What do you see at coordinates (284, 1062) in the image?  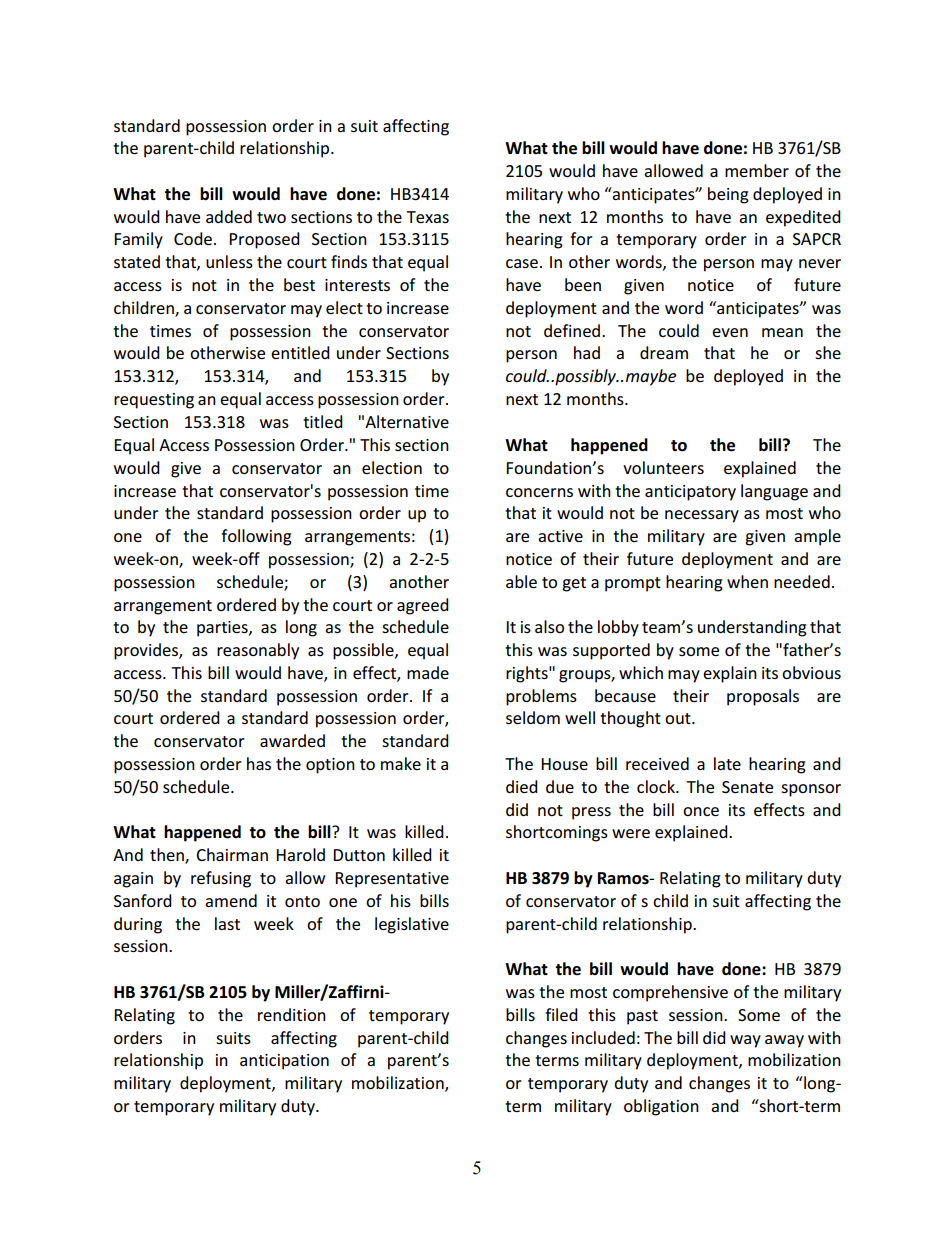 I see `anticipation` at bounding box center [284, 1062].
